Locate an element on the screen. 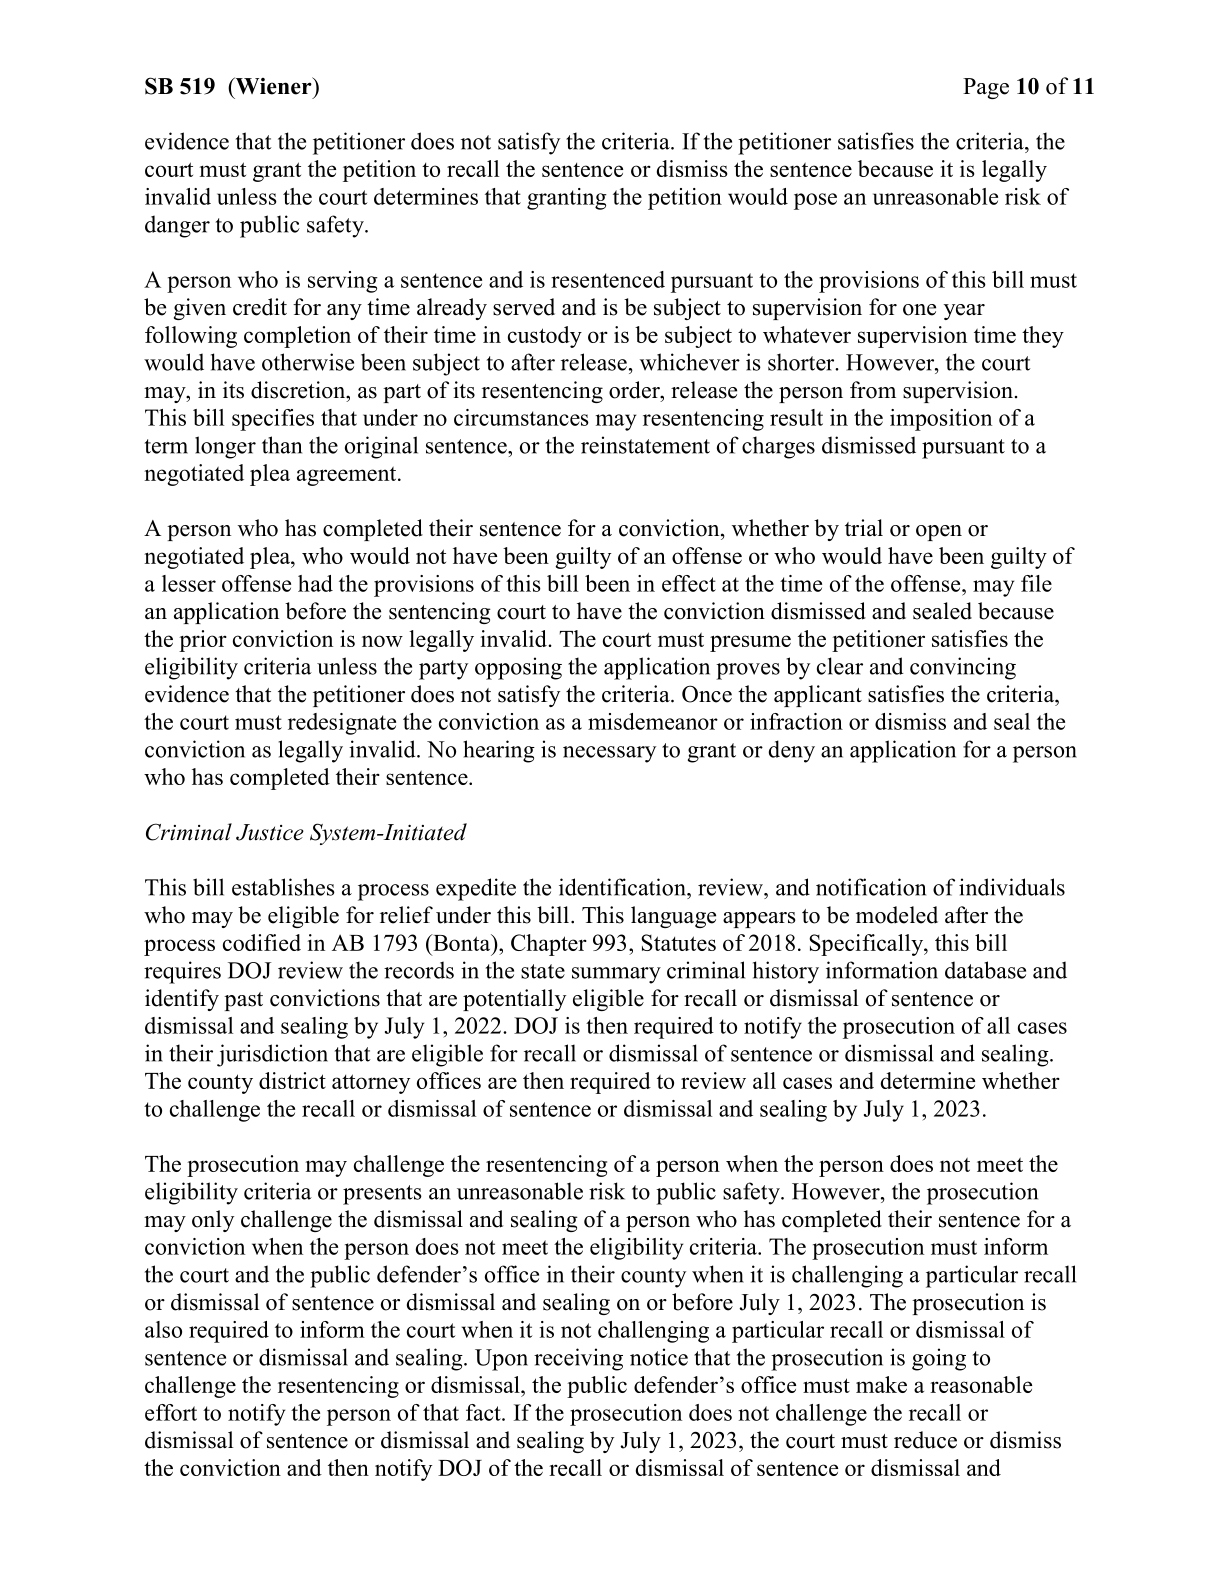 Image resolution: width=1226 pixels, height=1586 pixels. Justice is located at coordinates (270, 832).
